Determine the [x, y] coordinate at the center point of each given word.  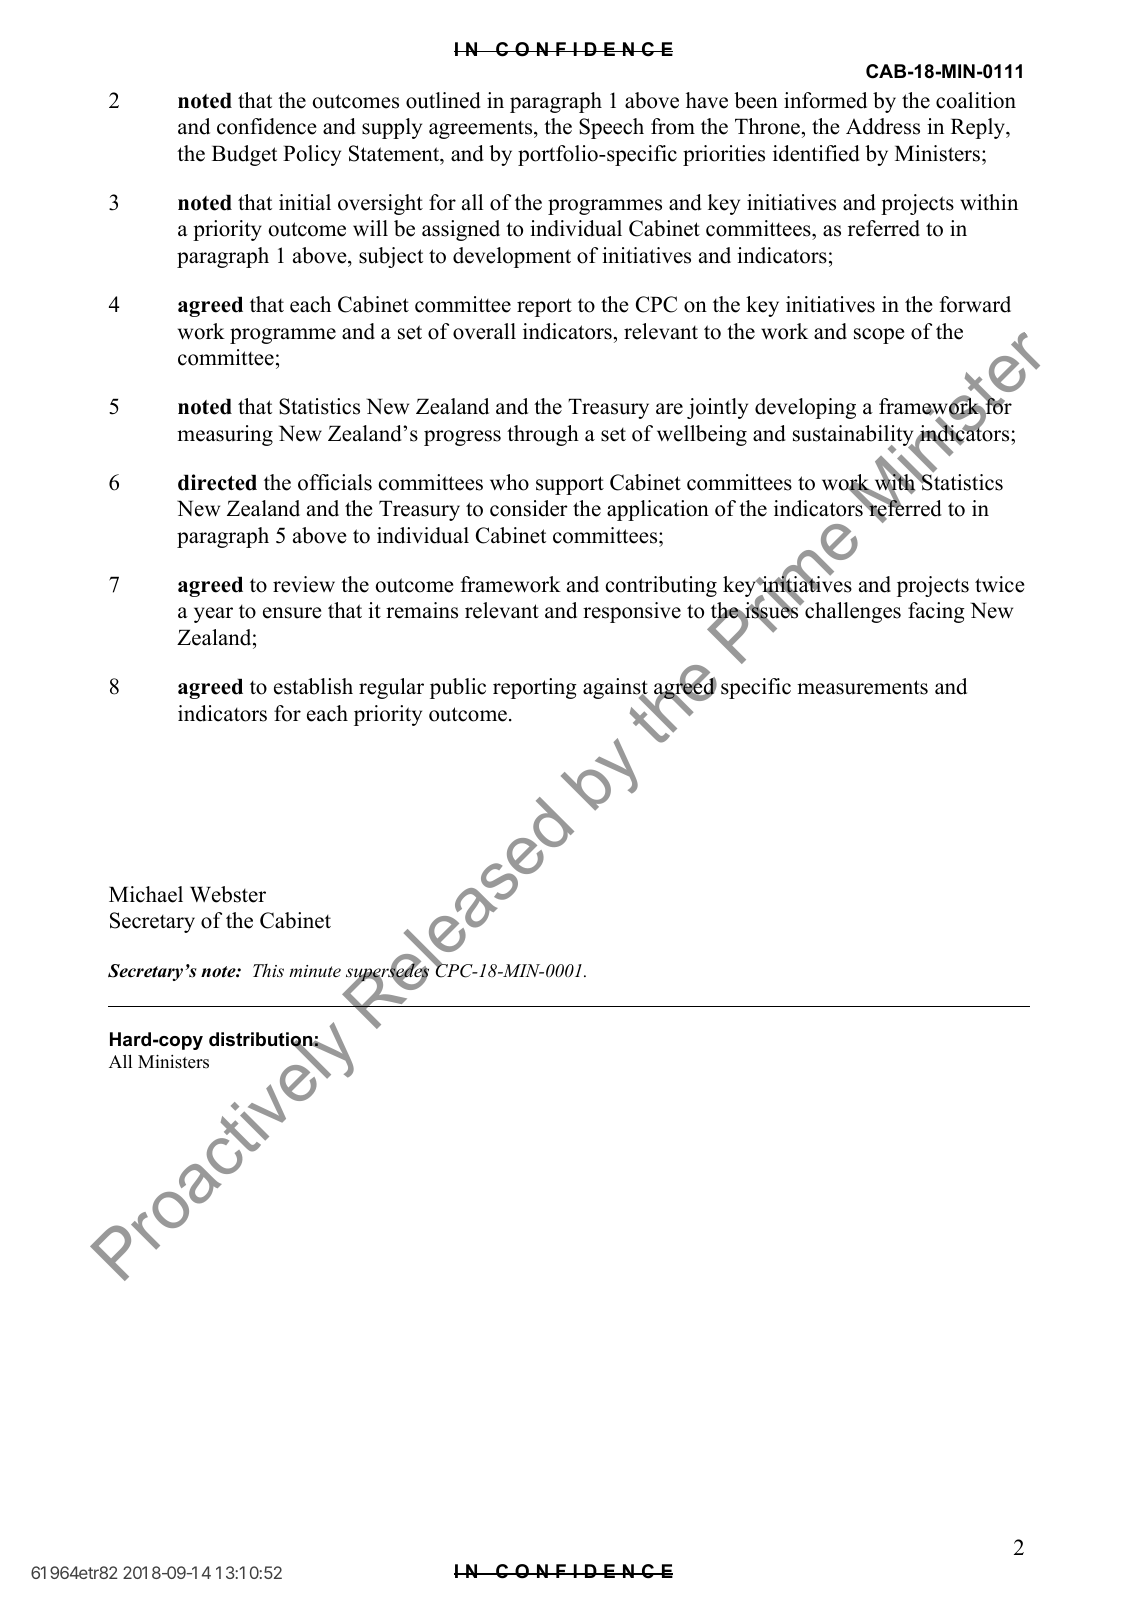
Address [883, 126]
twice [999, 584]
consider [529, 508]
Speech [611, 128]
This [268, 970]
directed [217, 482]
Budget [244, 155]
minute [315, 971]
